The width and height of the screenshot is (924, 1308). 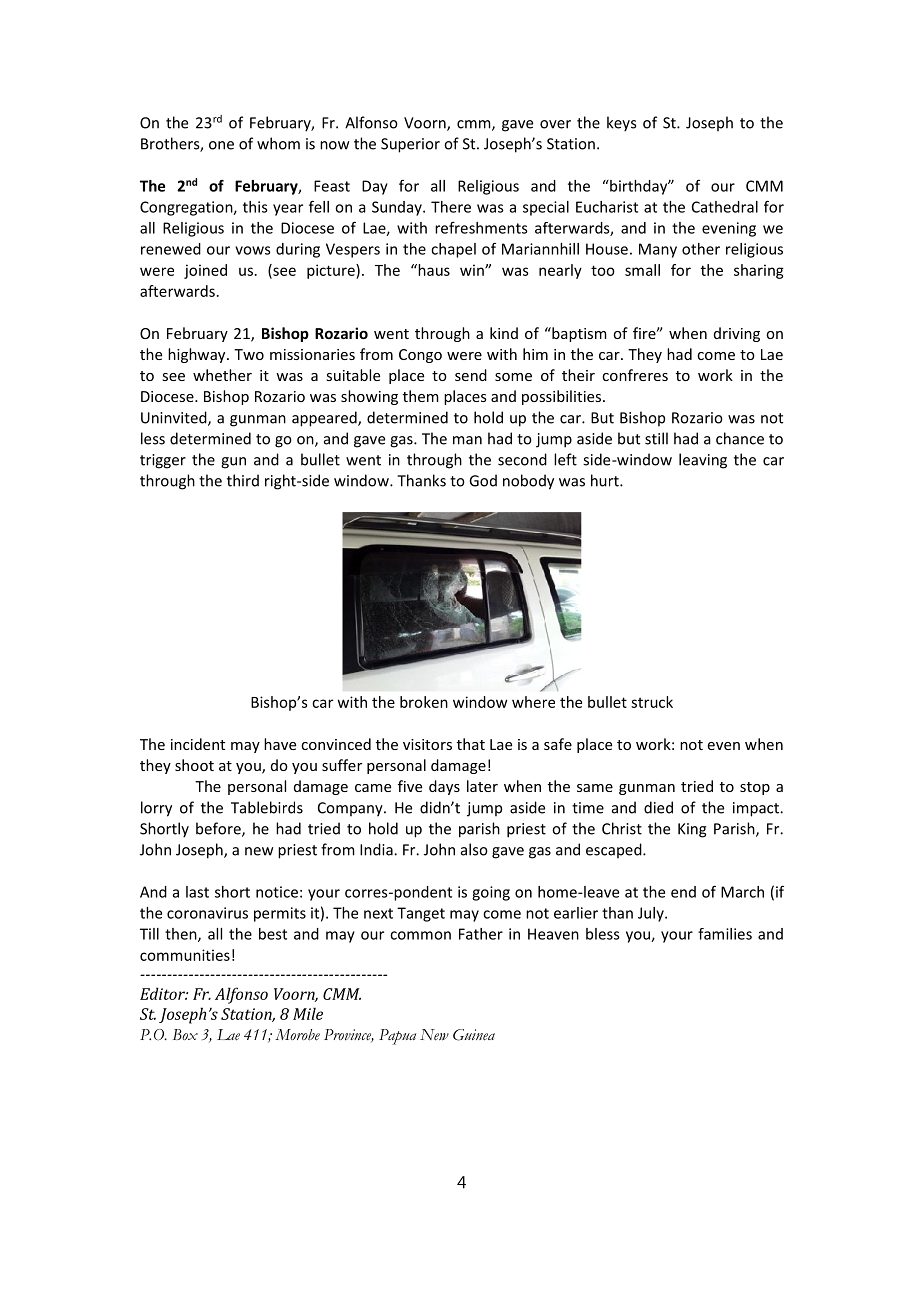 I want to click on Superior, so click(x=410, y=145).
